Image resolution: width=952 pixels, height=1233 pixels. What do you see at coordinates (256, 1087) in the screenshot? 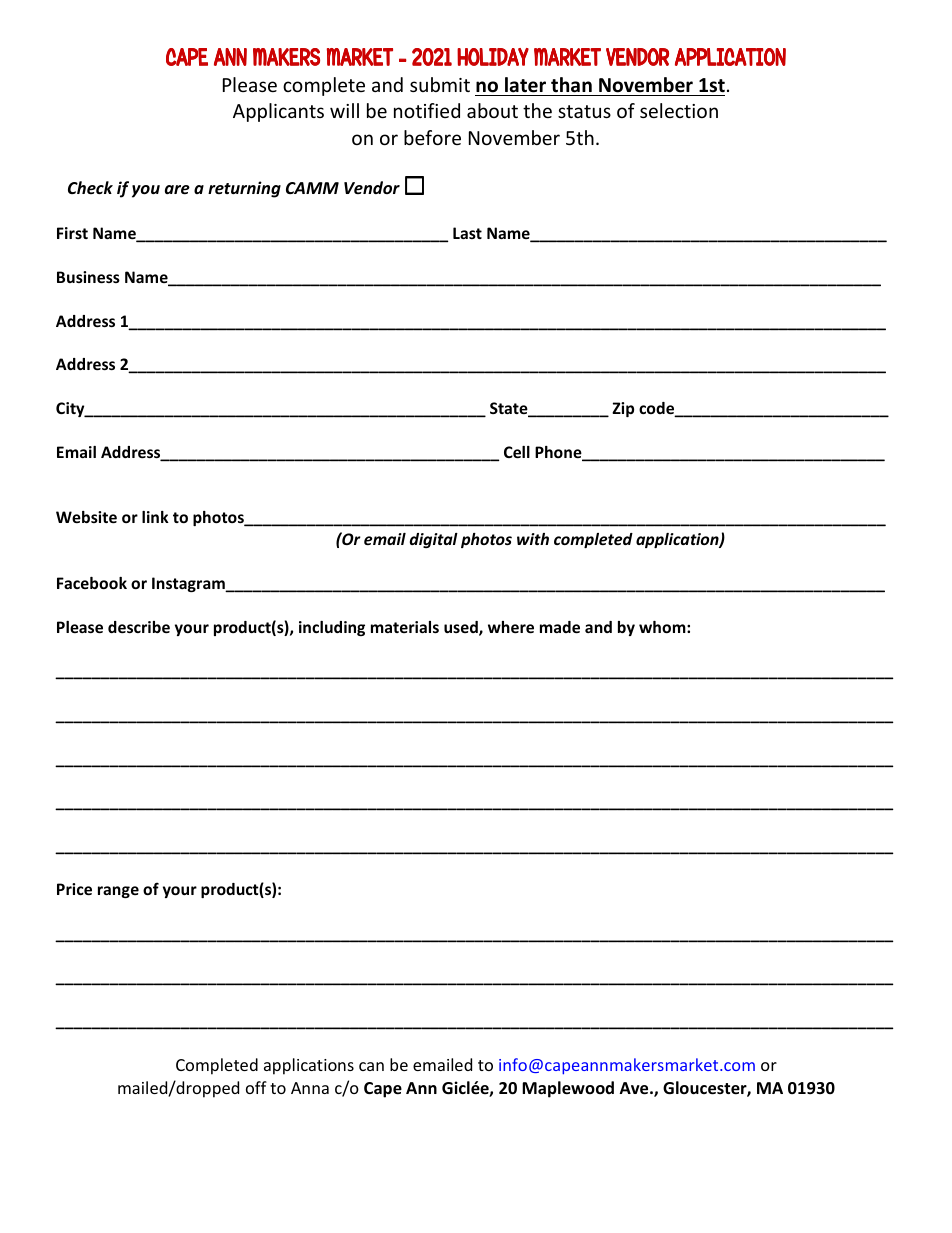
I see `off` at bounding box center [256, 1087].
